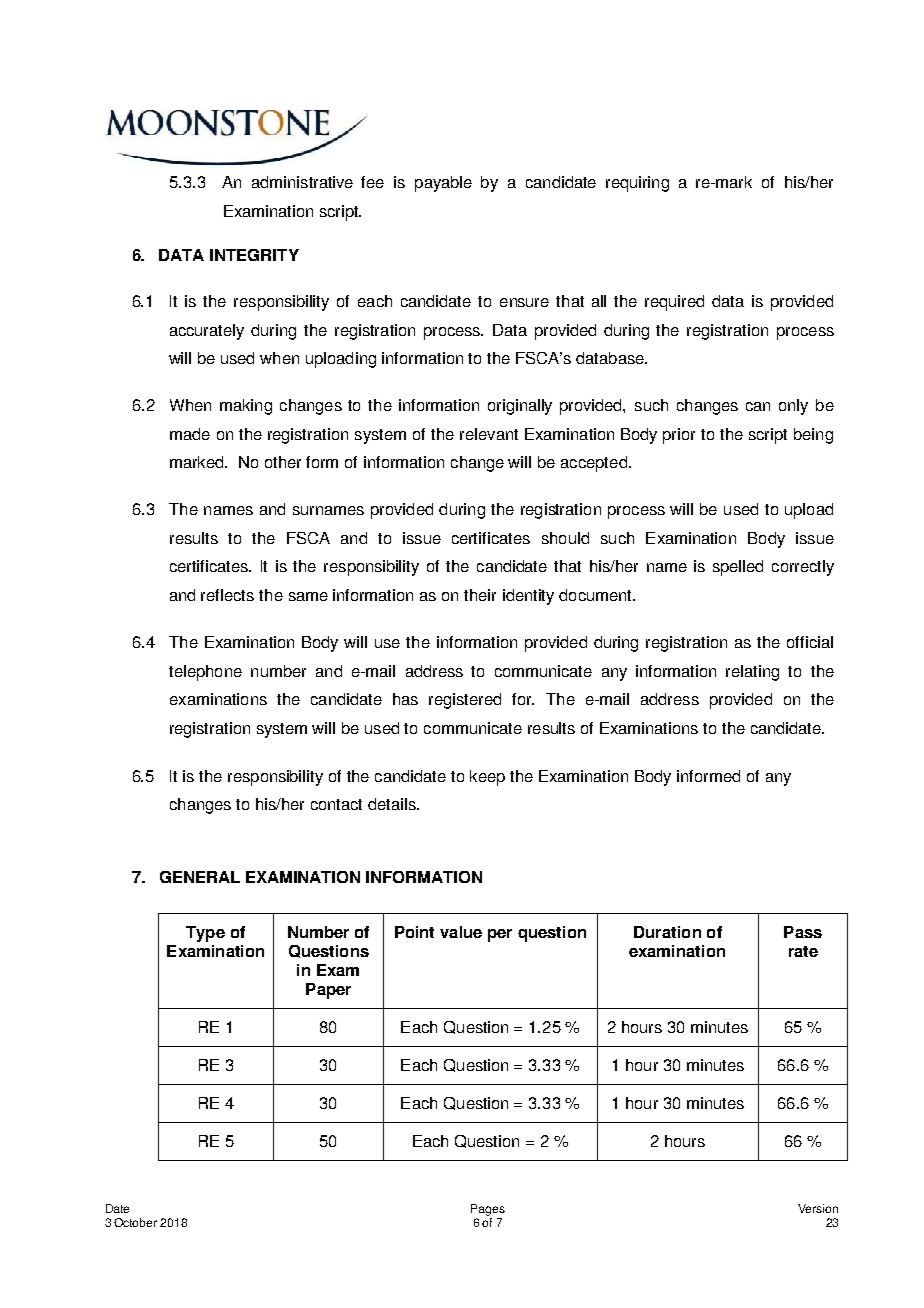 The image size is (924, 1308). I want to click on INTEGRITY, so click(254, 255).
